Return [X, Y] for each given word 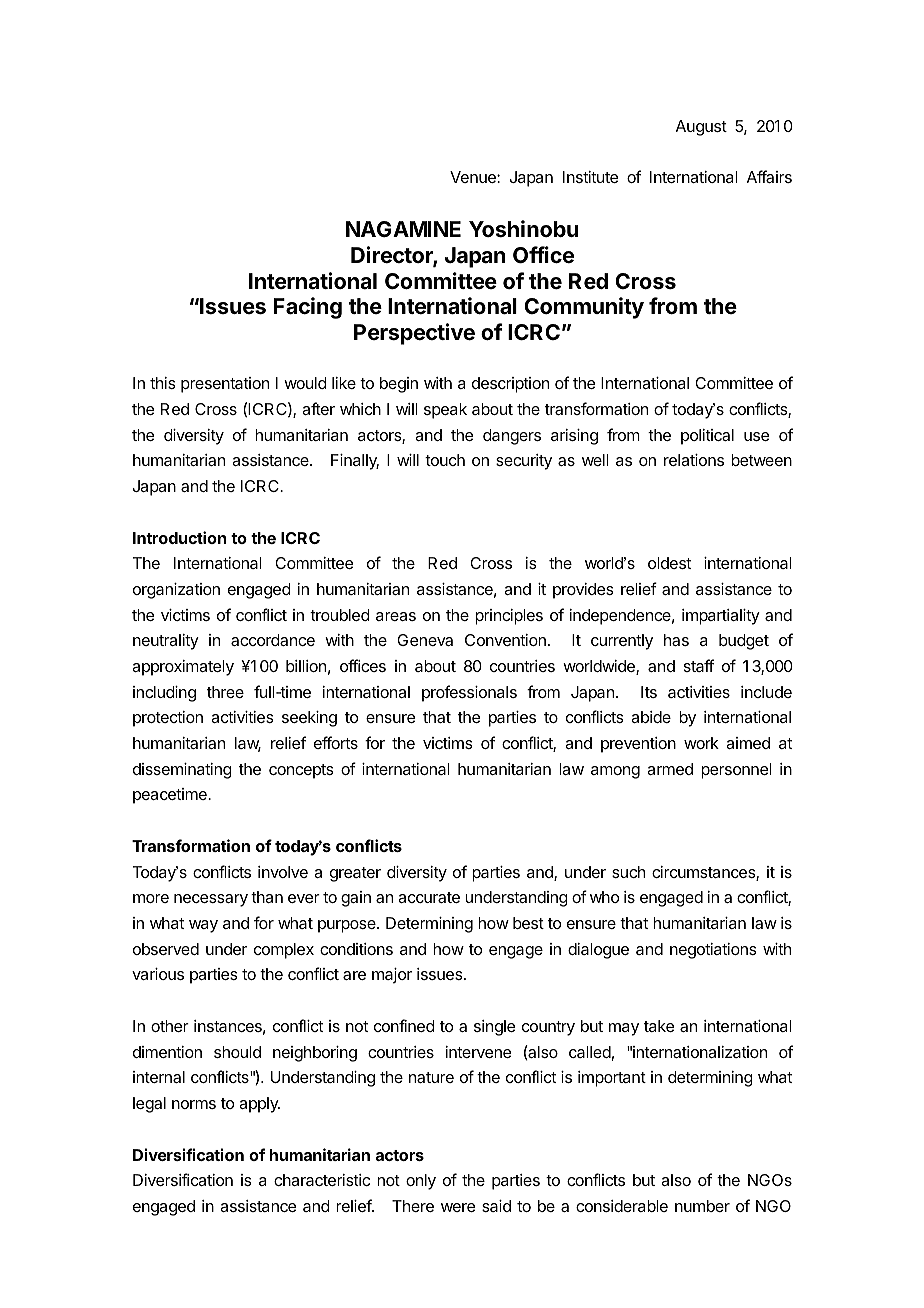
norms [194, 1104]
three [225, 692]
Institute [590, 177]
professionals [469, 693]
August [701, 128]
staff [699, 665]
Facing [308, 308]
